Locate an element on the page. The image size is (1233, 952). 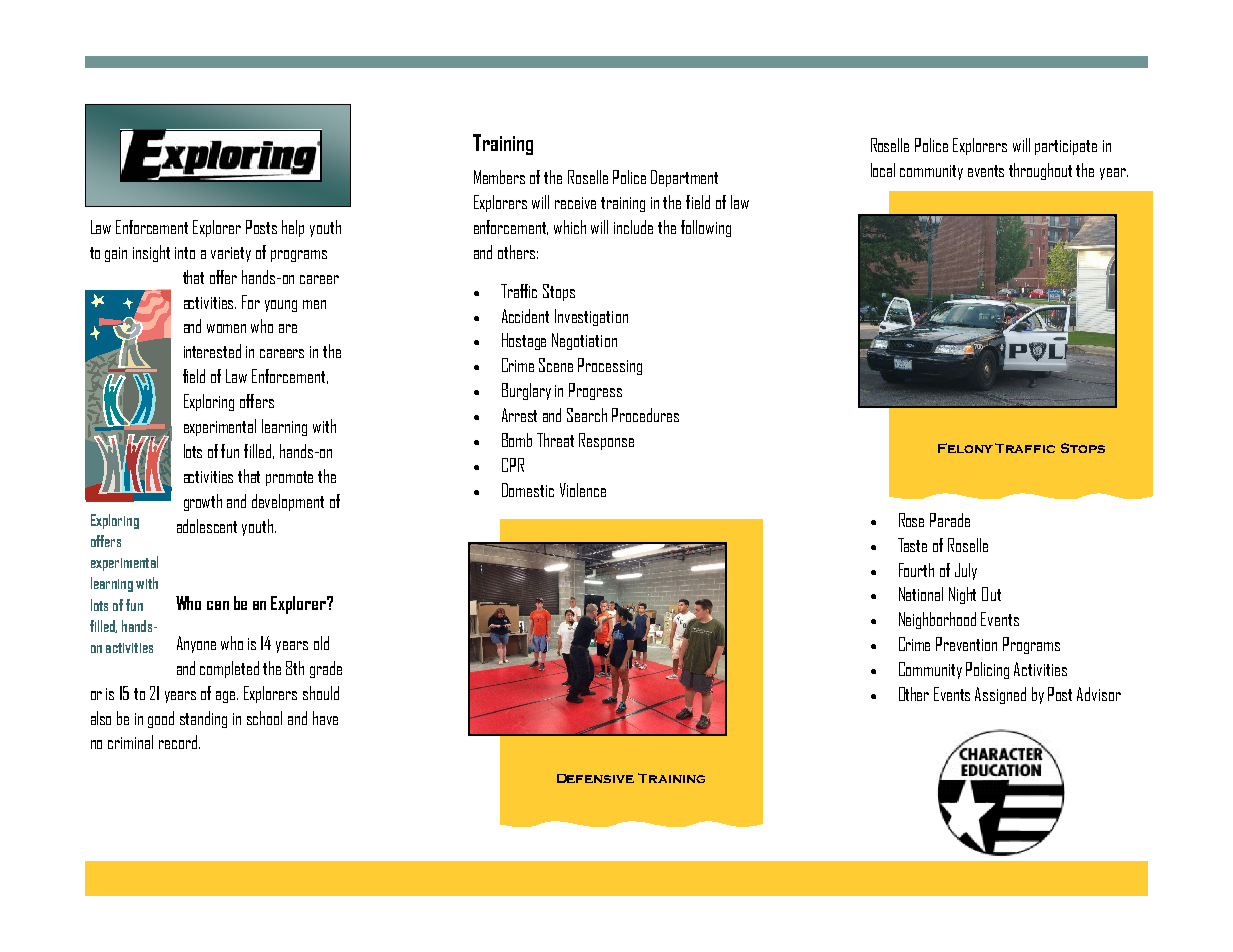
Response is located at coordinates (606, 441).
